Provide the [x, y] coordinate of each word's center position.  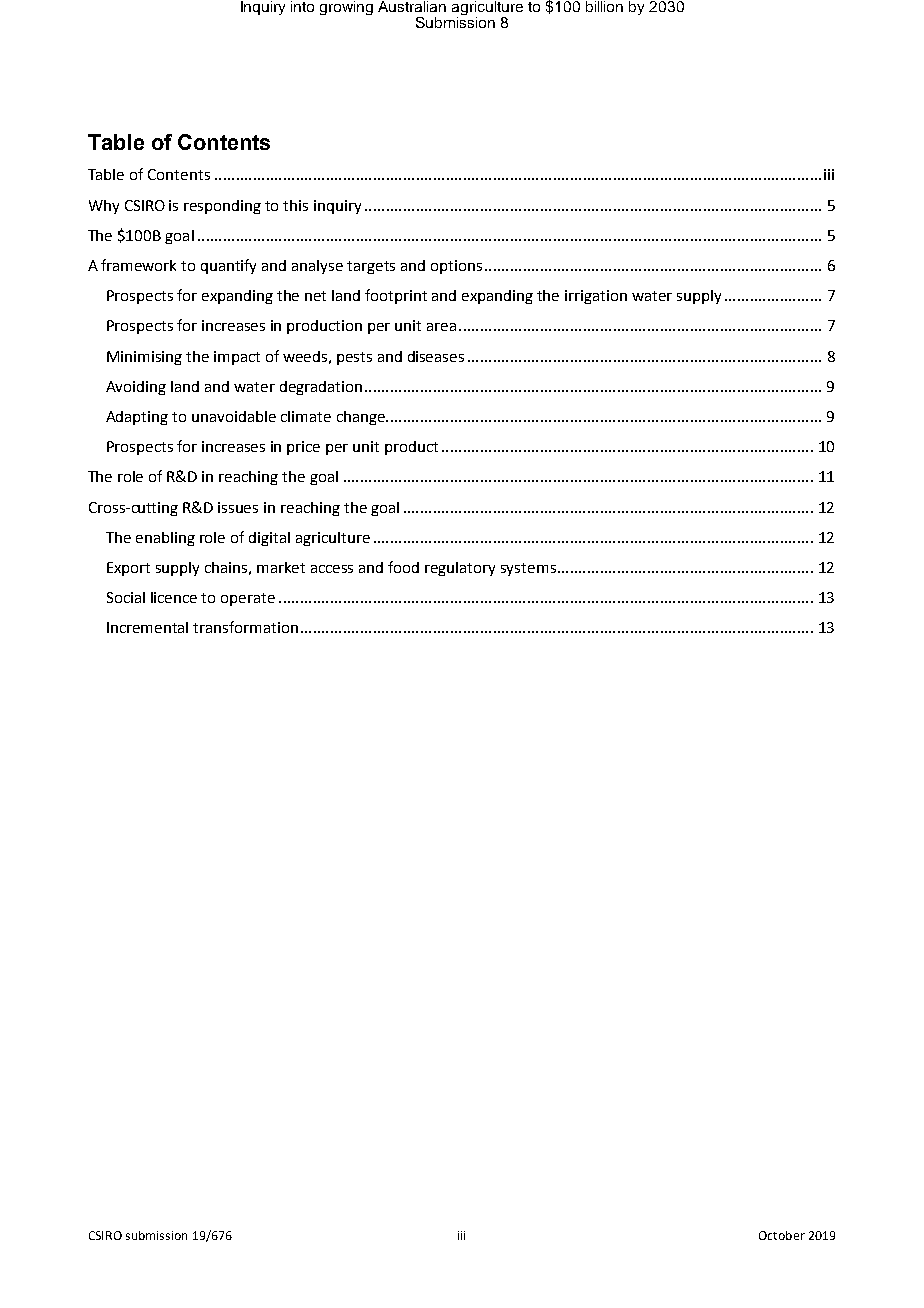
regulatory [460, 569]
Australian [412, 6]
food [403, 567]
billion [604, 6]
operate [248, 599]
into [302, 6]
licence [174, 597]
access [332, 569]
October [782, 1235]
